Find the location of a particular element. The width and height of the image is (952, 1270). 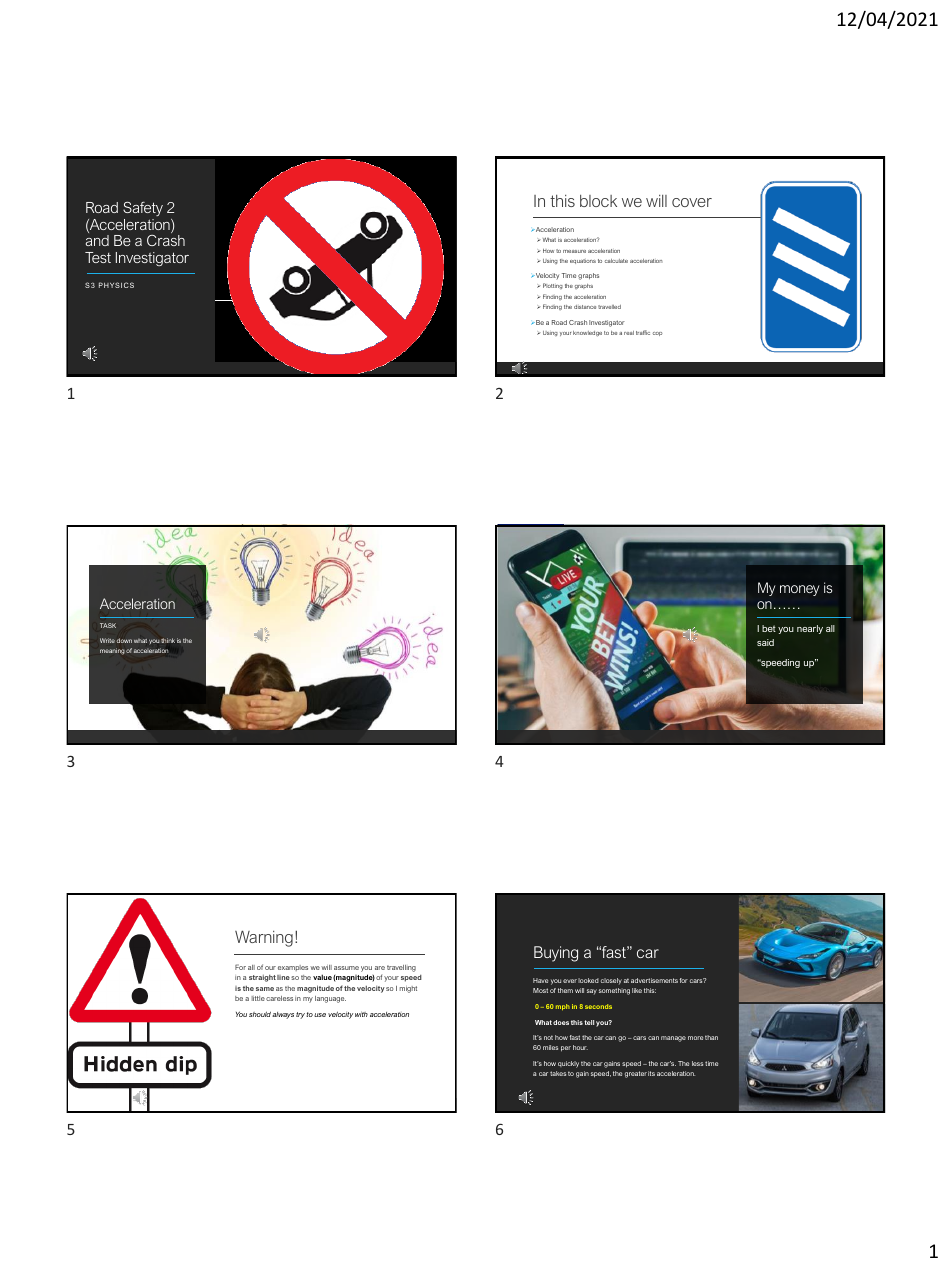

money is located at coordinates (799, 590).
